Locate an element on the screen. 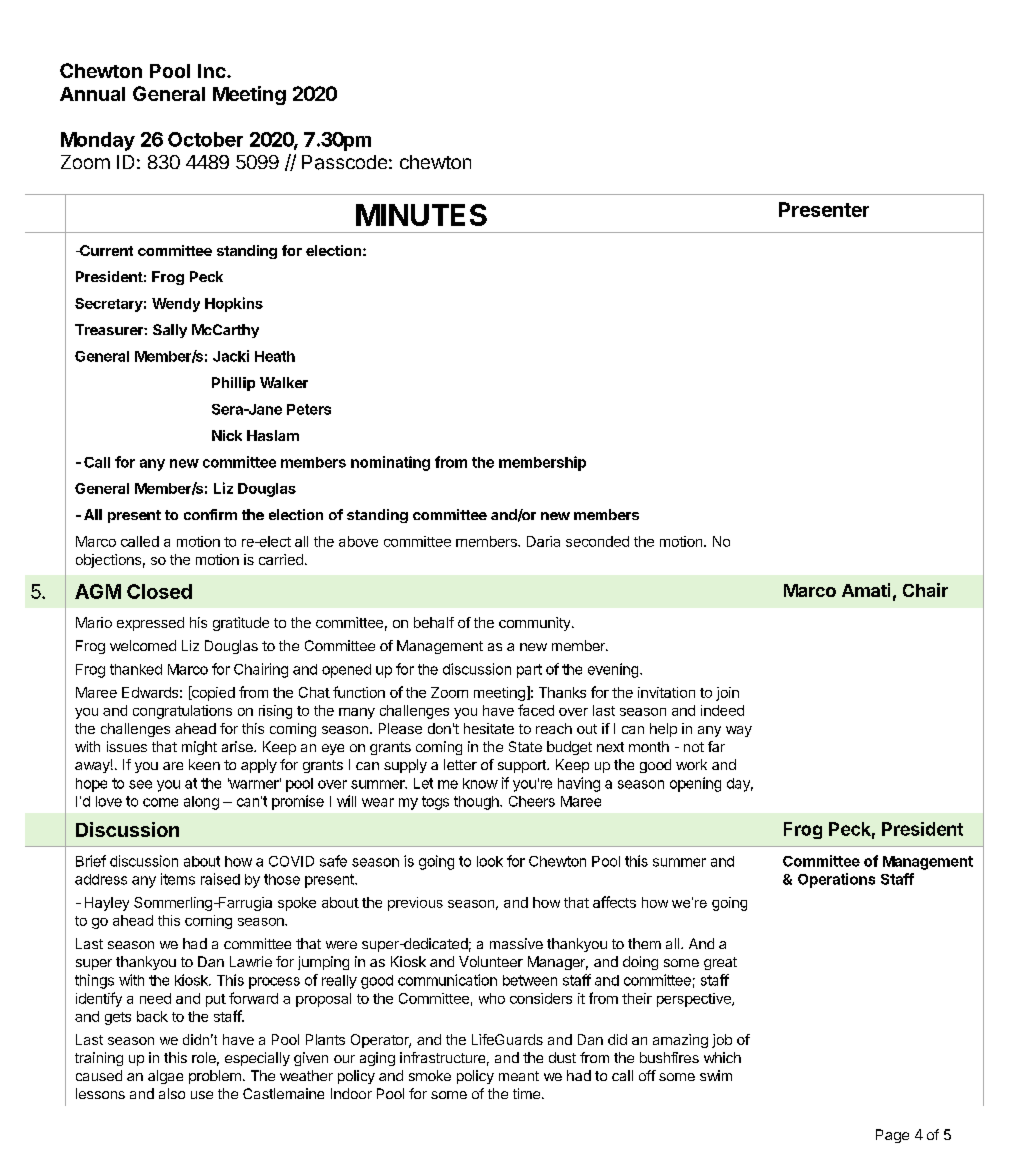 Image resolution: width=1010 pixels, height=1176 pixels. look is located at coordinates (490, 861).
